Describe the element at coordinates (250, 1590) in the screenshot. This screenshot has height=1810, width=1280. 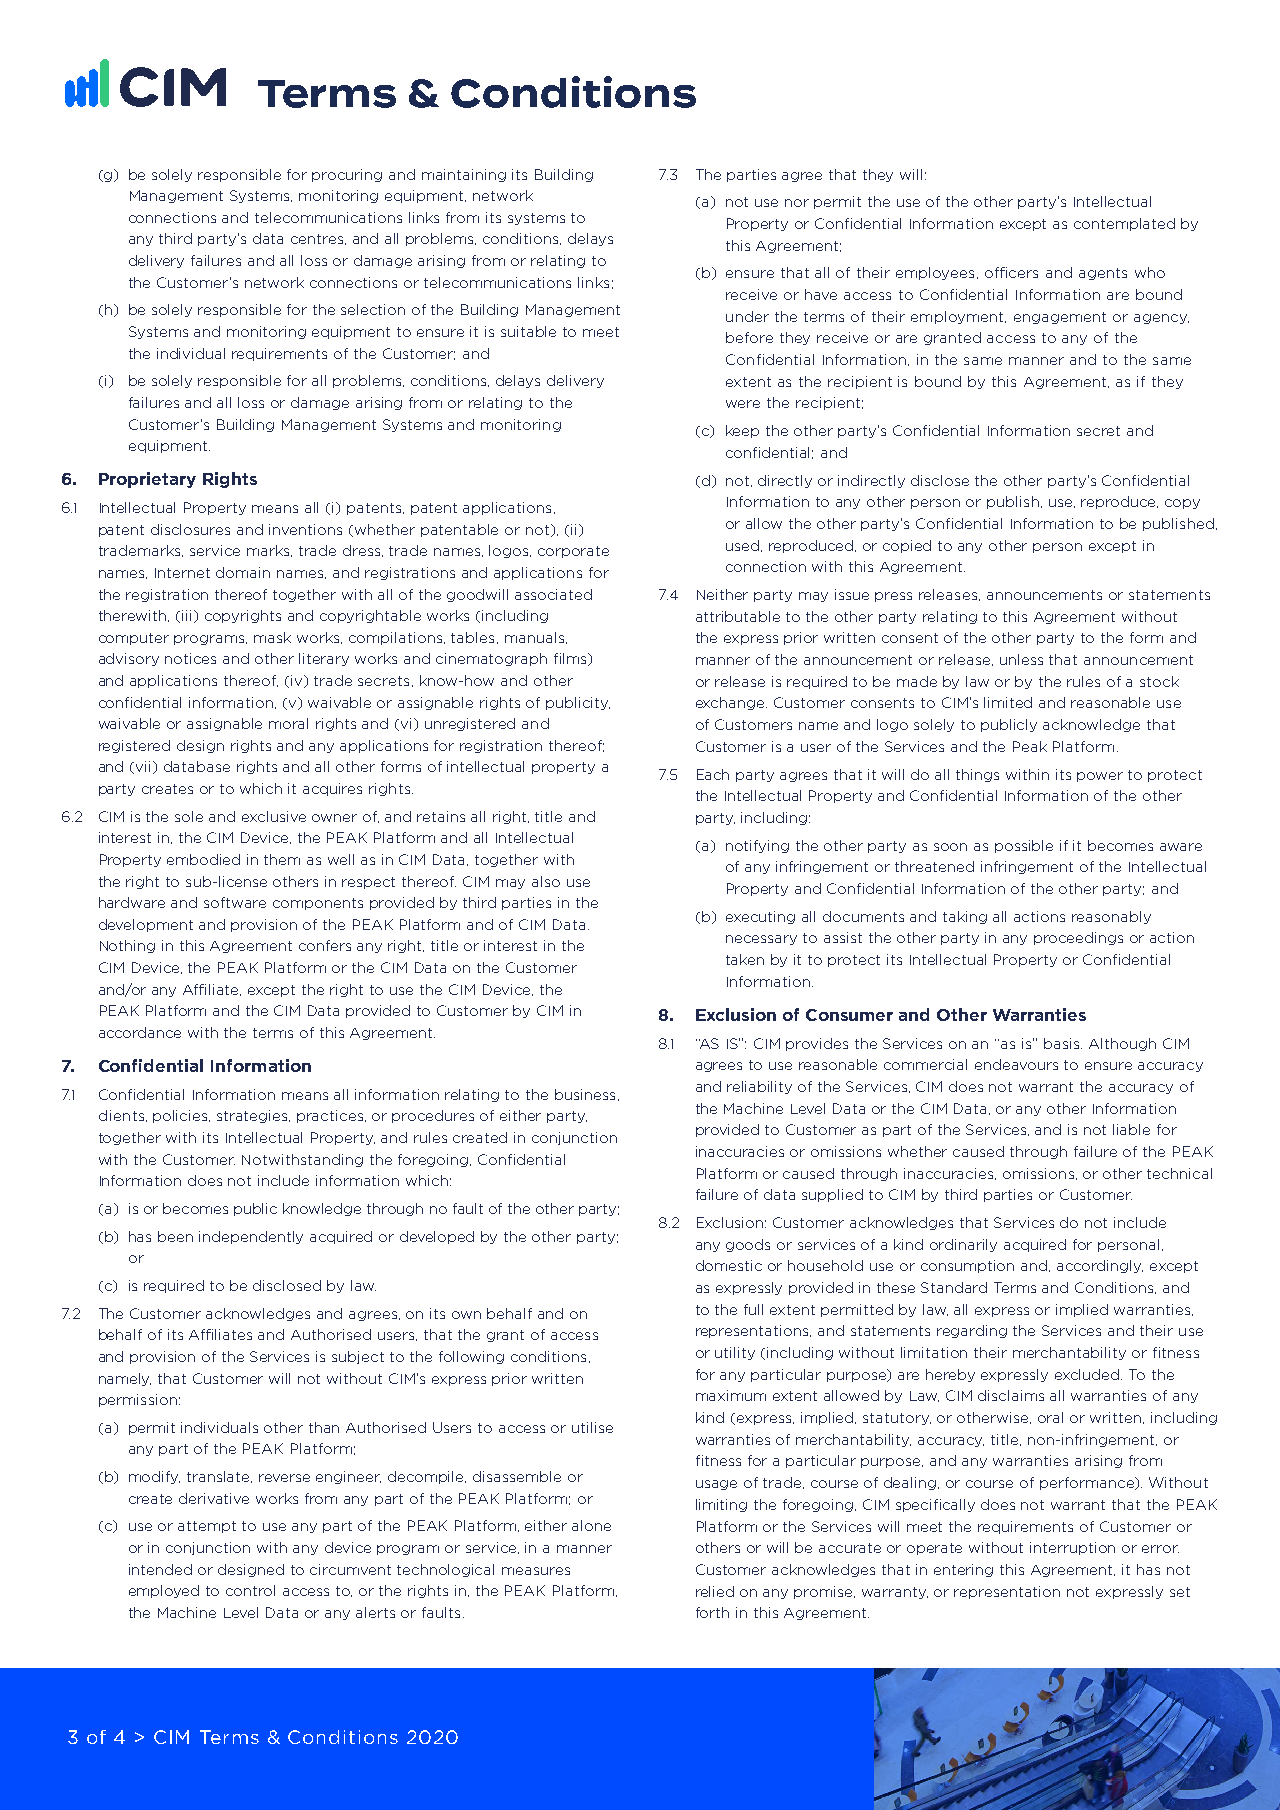
I see `control` at that location.
